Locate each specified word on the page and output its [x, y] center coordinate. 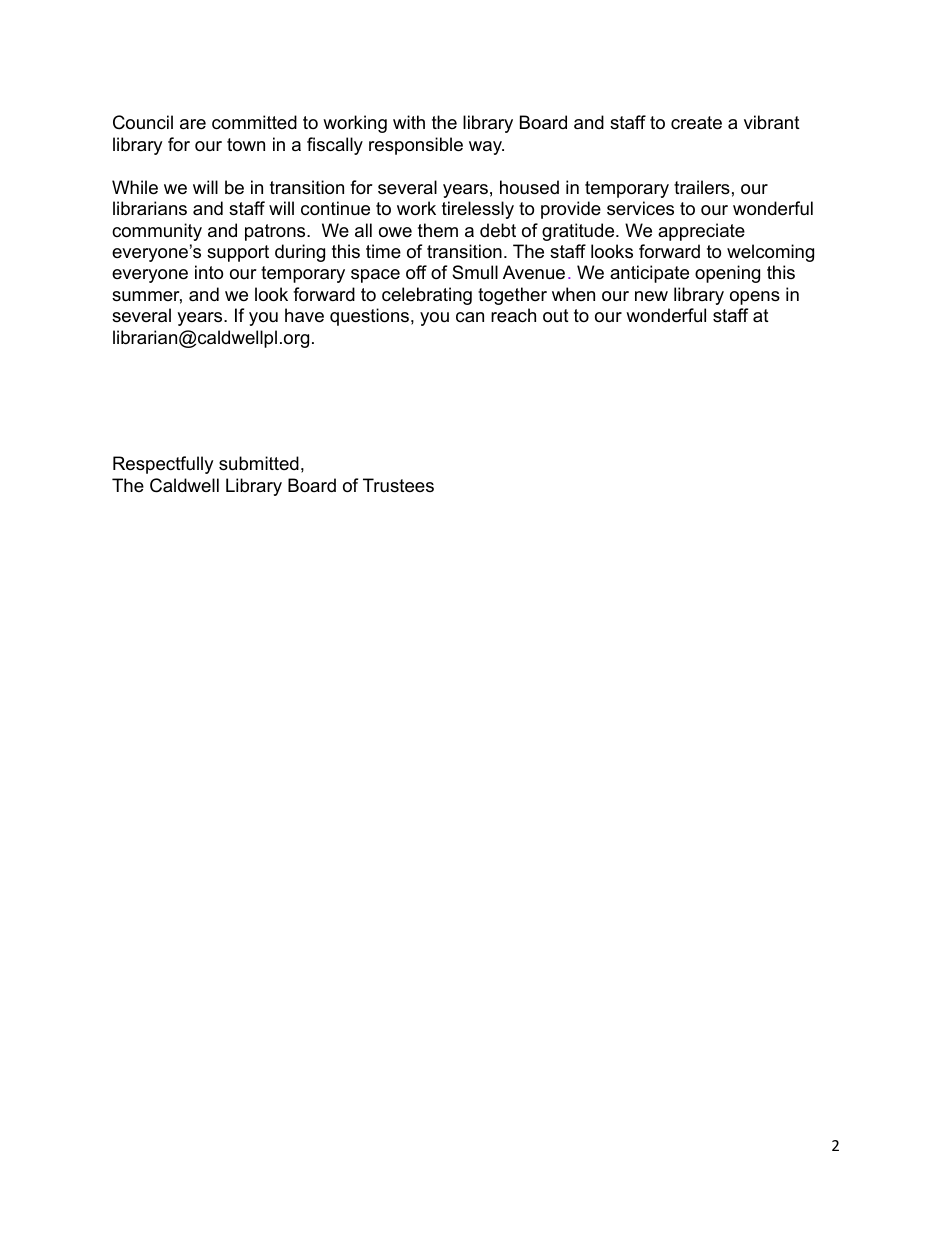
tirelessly [478, 210]
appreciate [701, 232]
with [409, 122]
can [470, 317]
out [556, 316]
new [651, 296]
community [157, 232]
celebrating [427, 296]
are [193, 124]
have [304, 315]
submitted [259, 463]
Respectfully [163, 465]
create [696, 123]
